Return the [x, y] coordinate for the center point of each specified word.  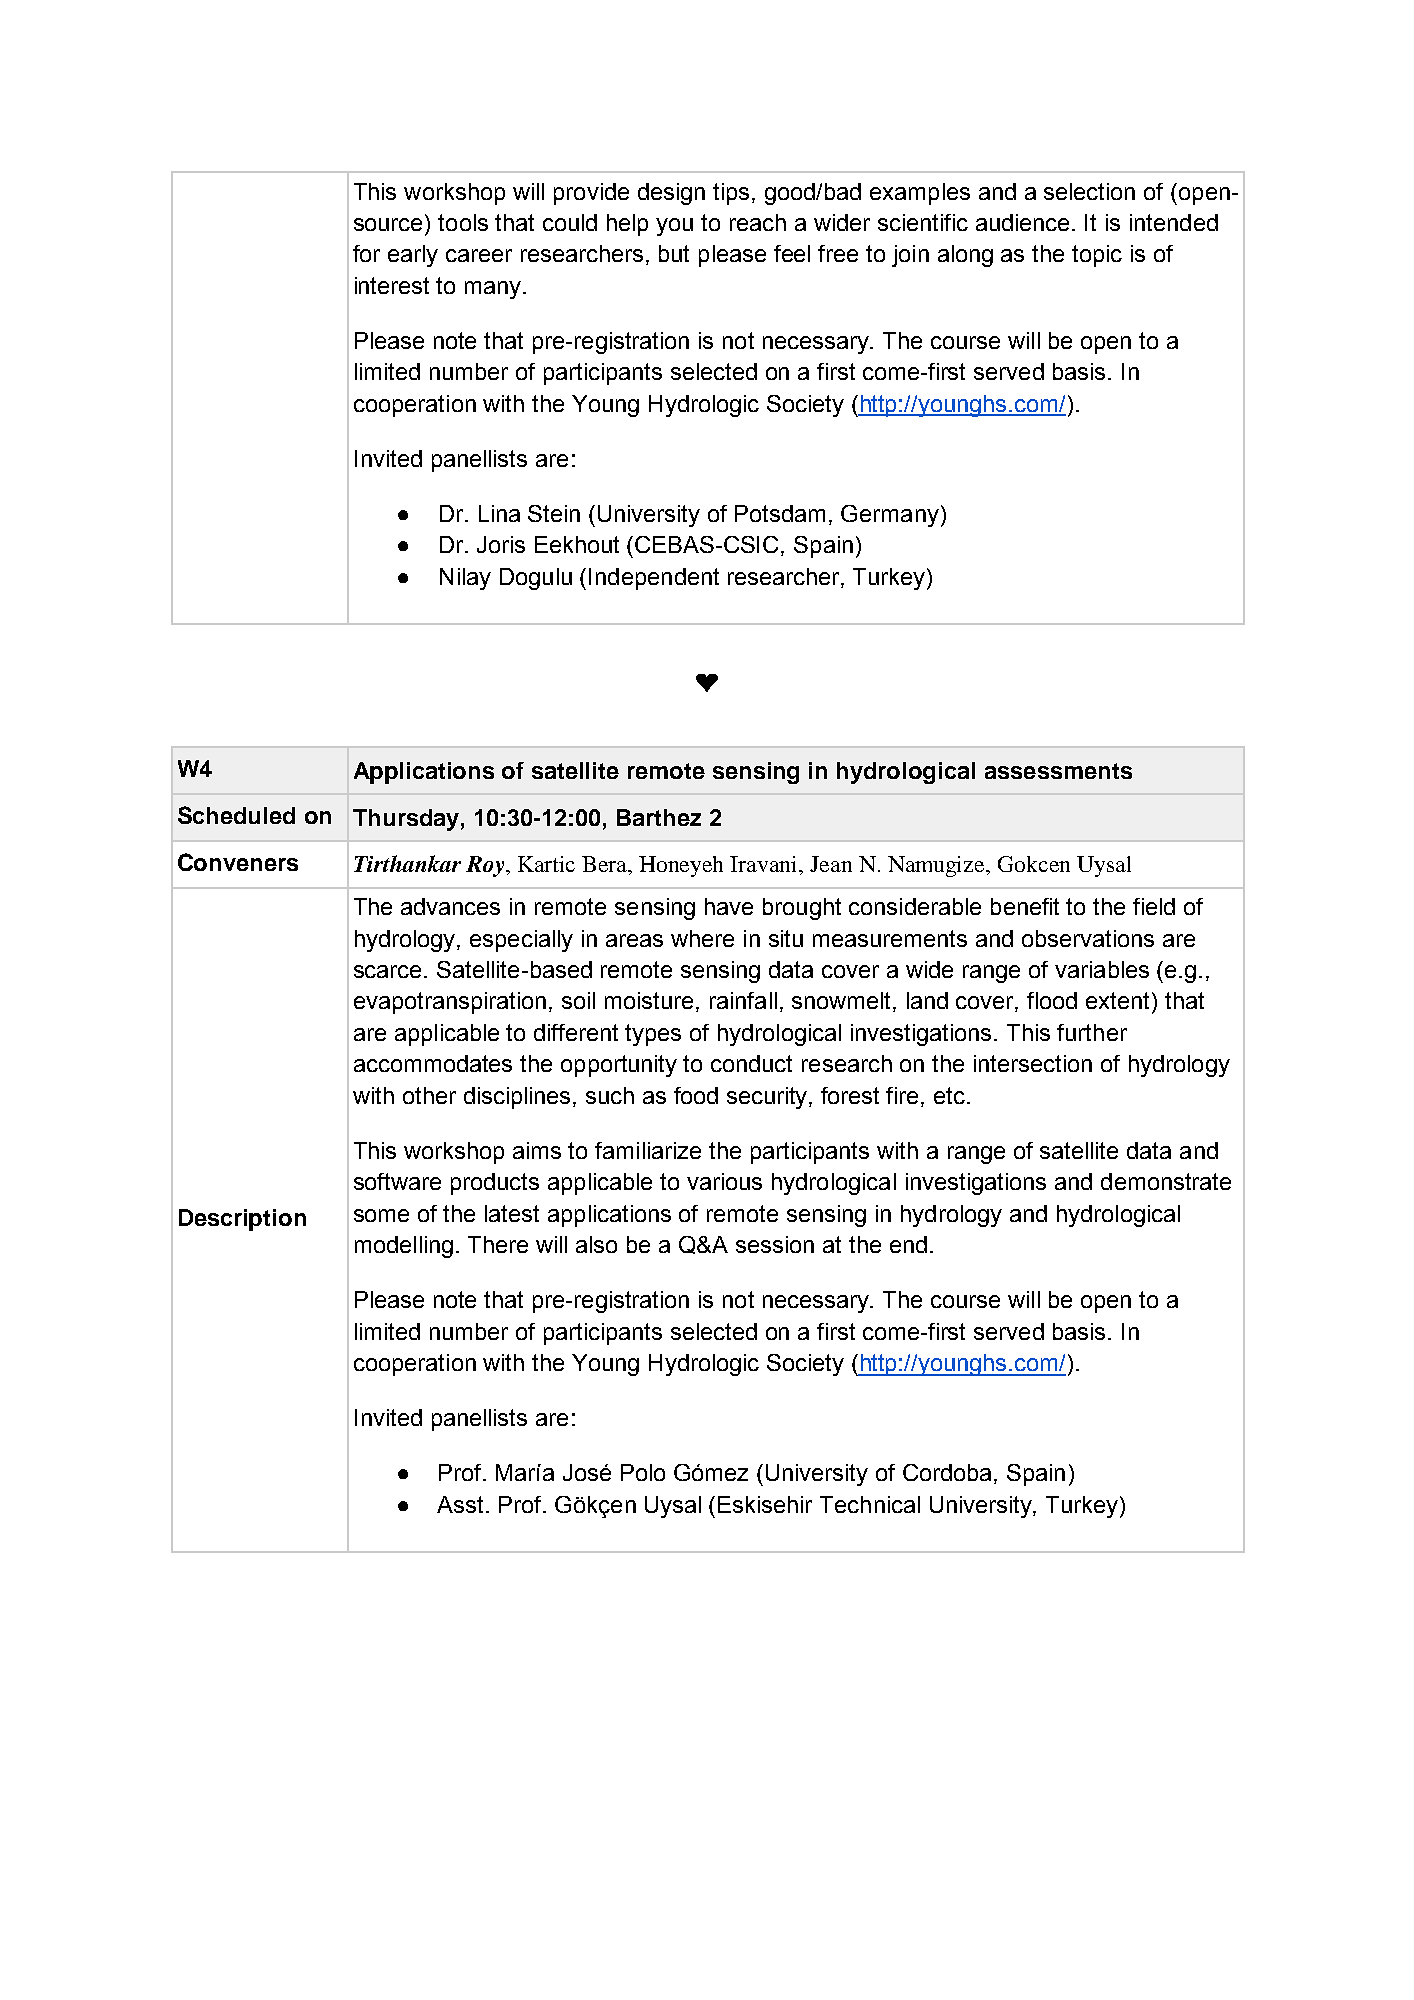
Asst [462, 1504]
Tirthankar [407, 863]
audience [1024, 222]
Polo [643, 1472]
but [674, 253]
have [729, 906]
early [413, 256]
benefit [1025, 906]
